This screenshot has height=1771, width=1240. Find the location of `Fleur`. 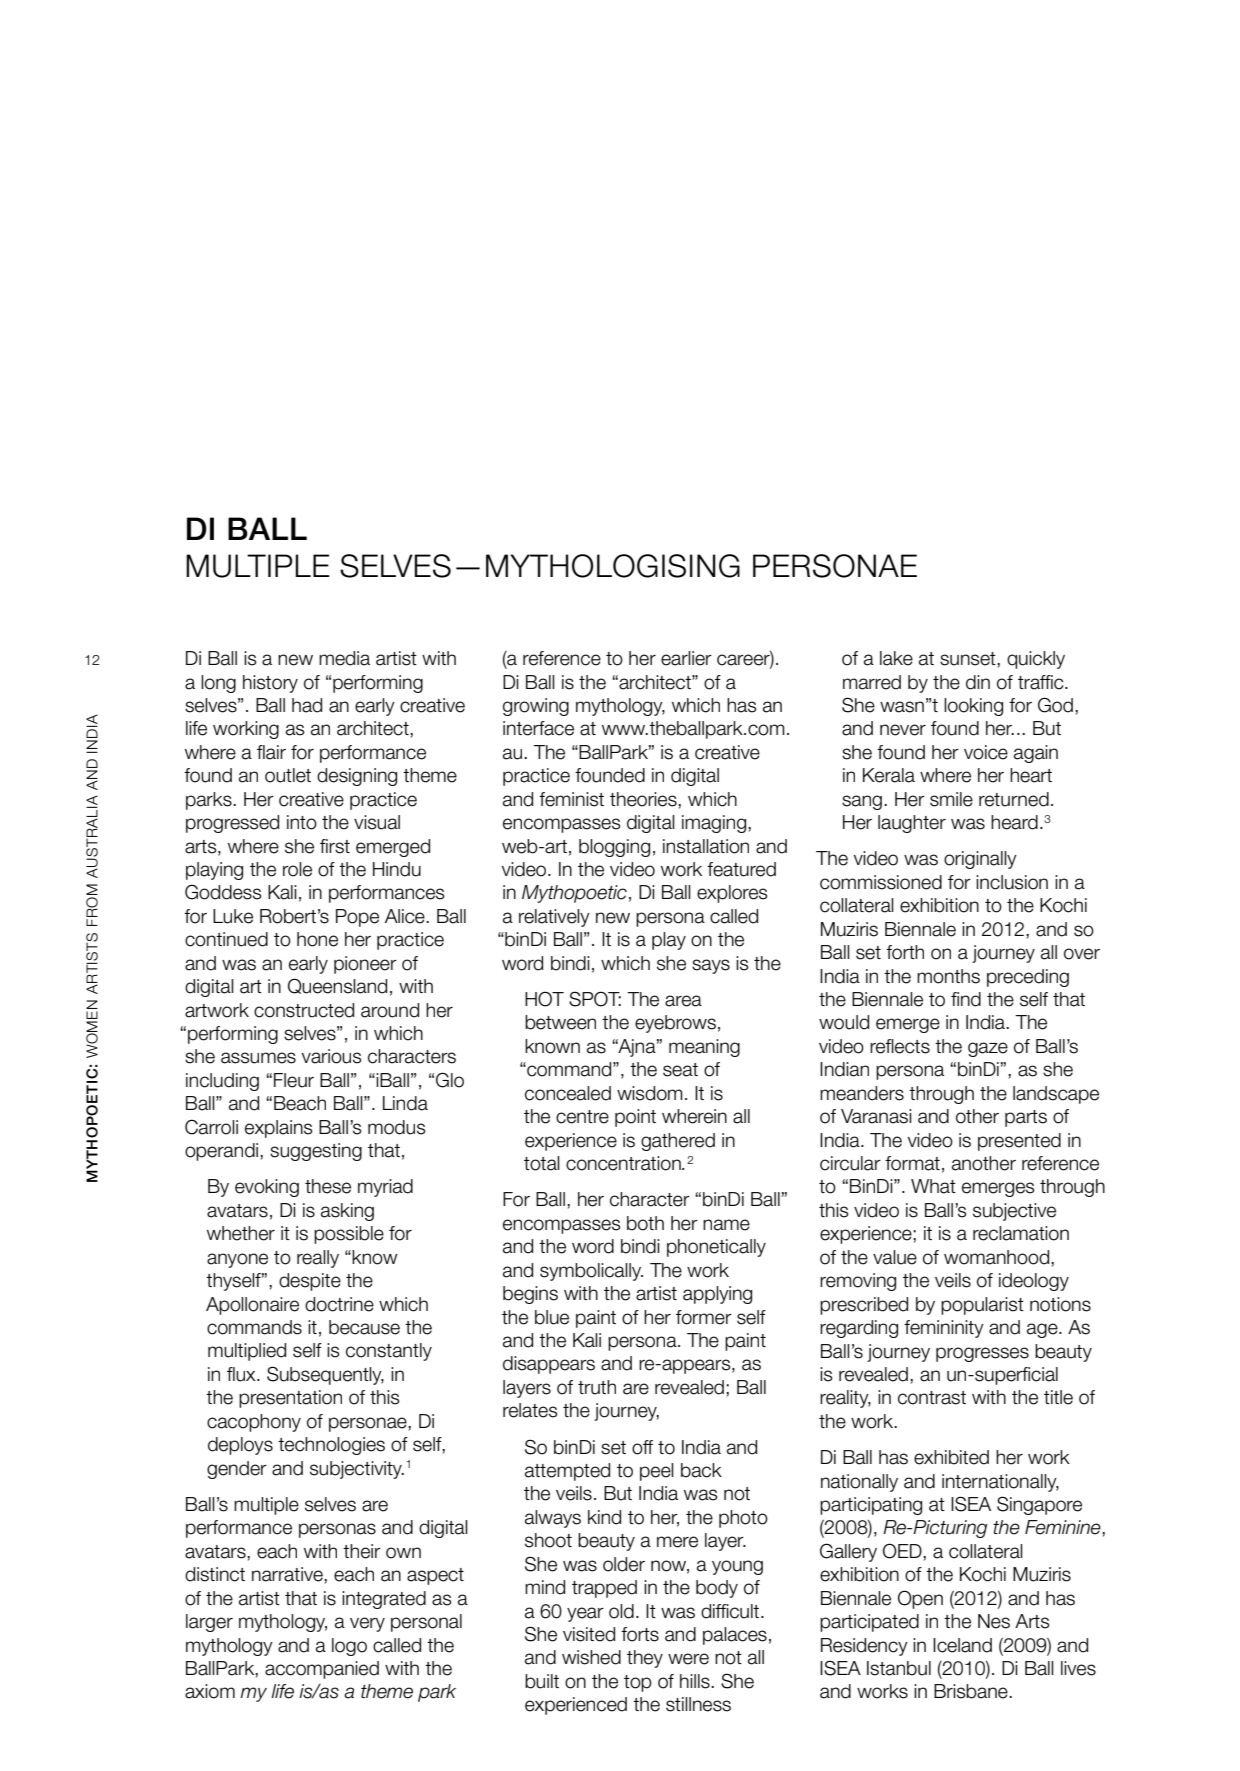

Fleur is located at coordinates (294, 1080).
